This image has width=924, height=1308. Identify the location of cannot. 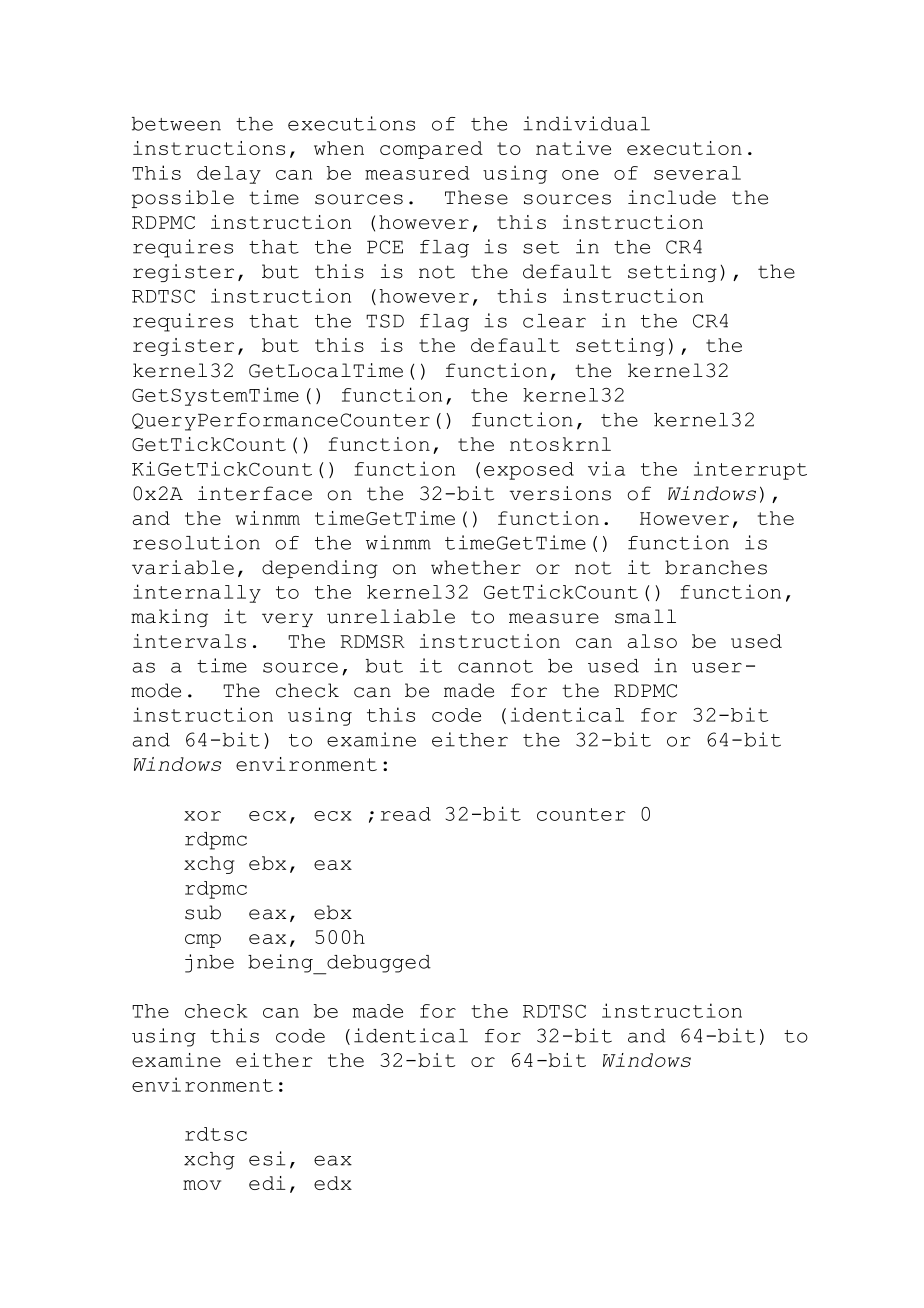
(495, 666).
